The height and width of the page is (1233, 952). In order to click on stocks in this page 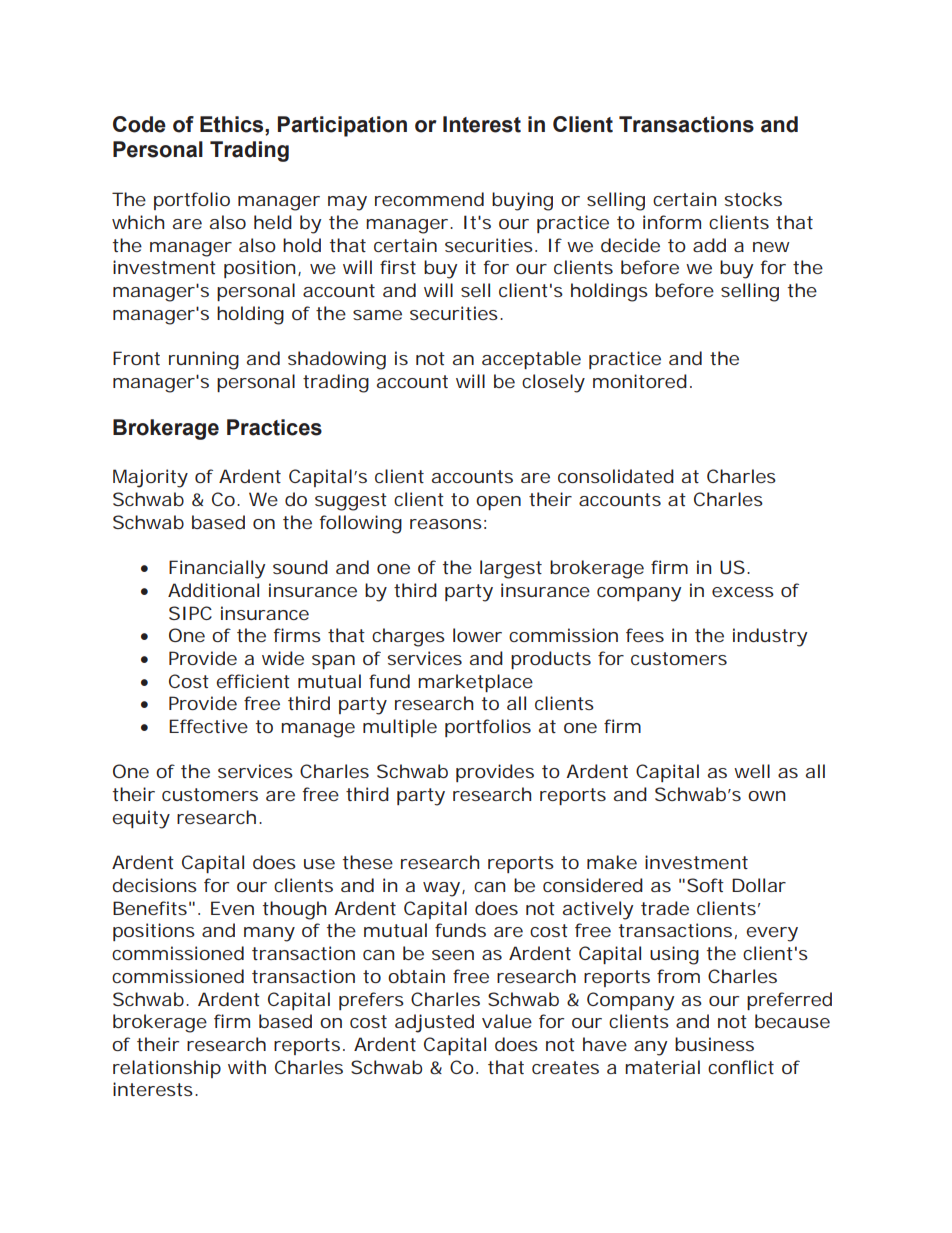, I will do `click(753, 199)`.
